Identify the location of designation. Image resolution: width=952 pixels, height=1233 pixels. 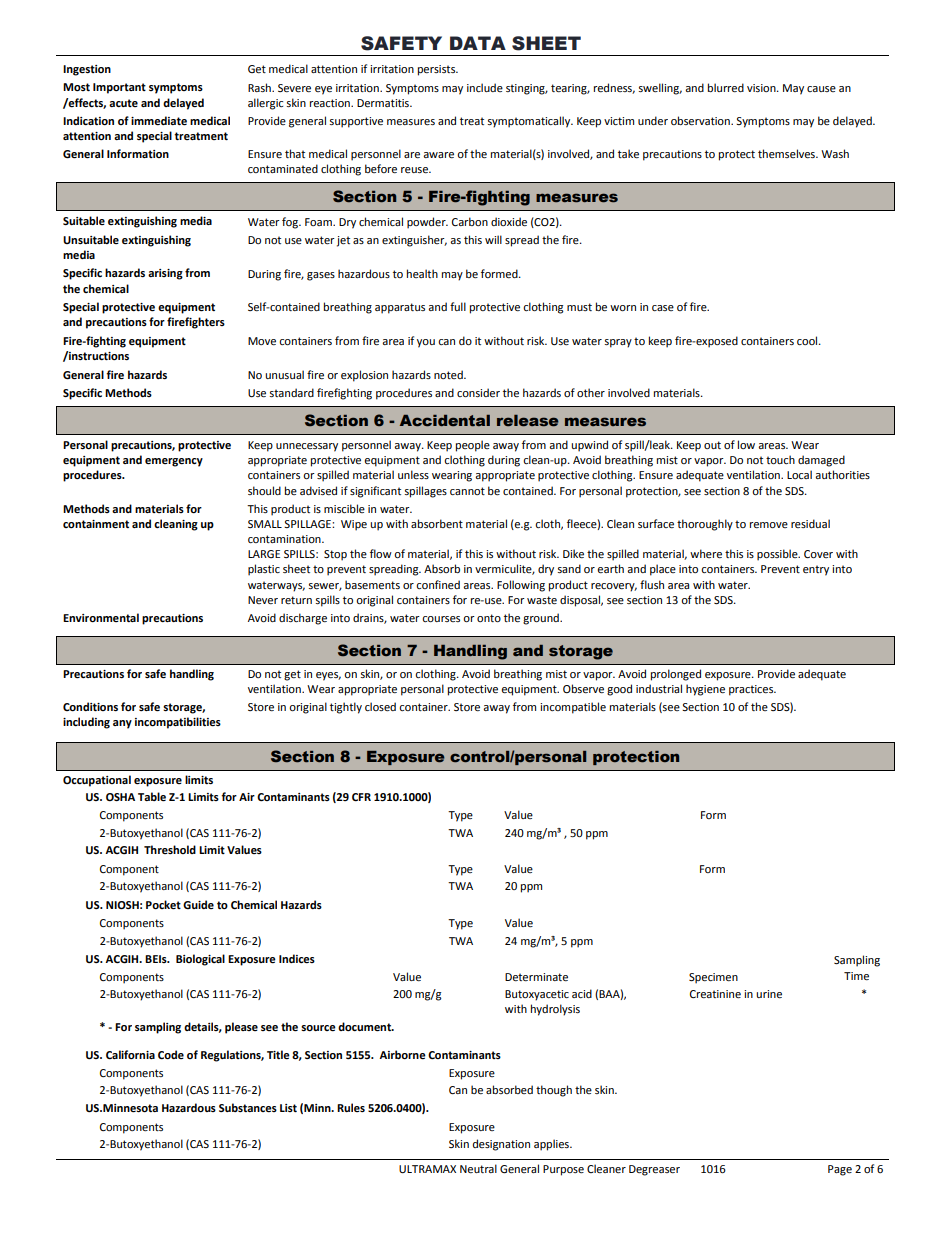
(501, 1145).
